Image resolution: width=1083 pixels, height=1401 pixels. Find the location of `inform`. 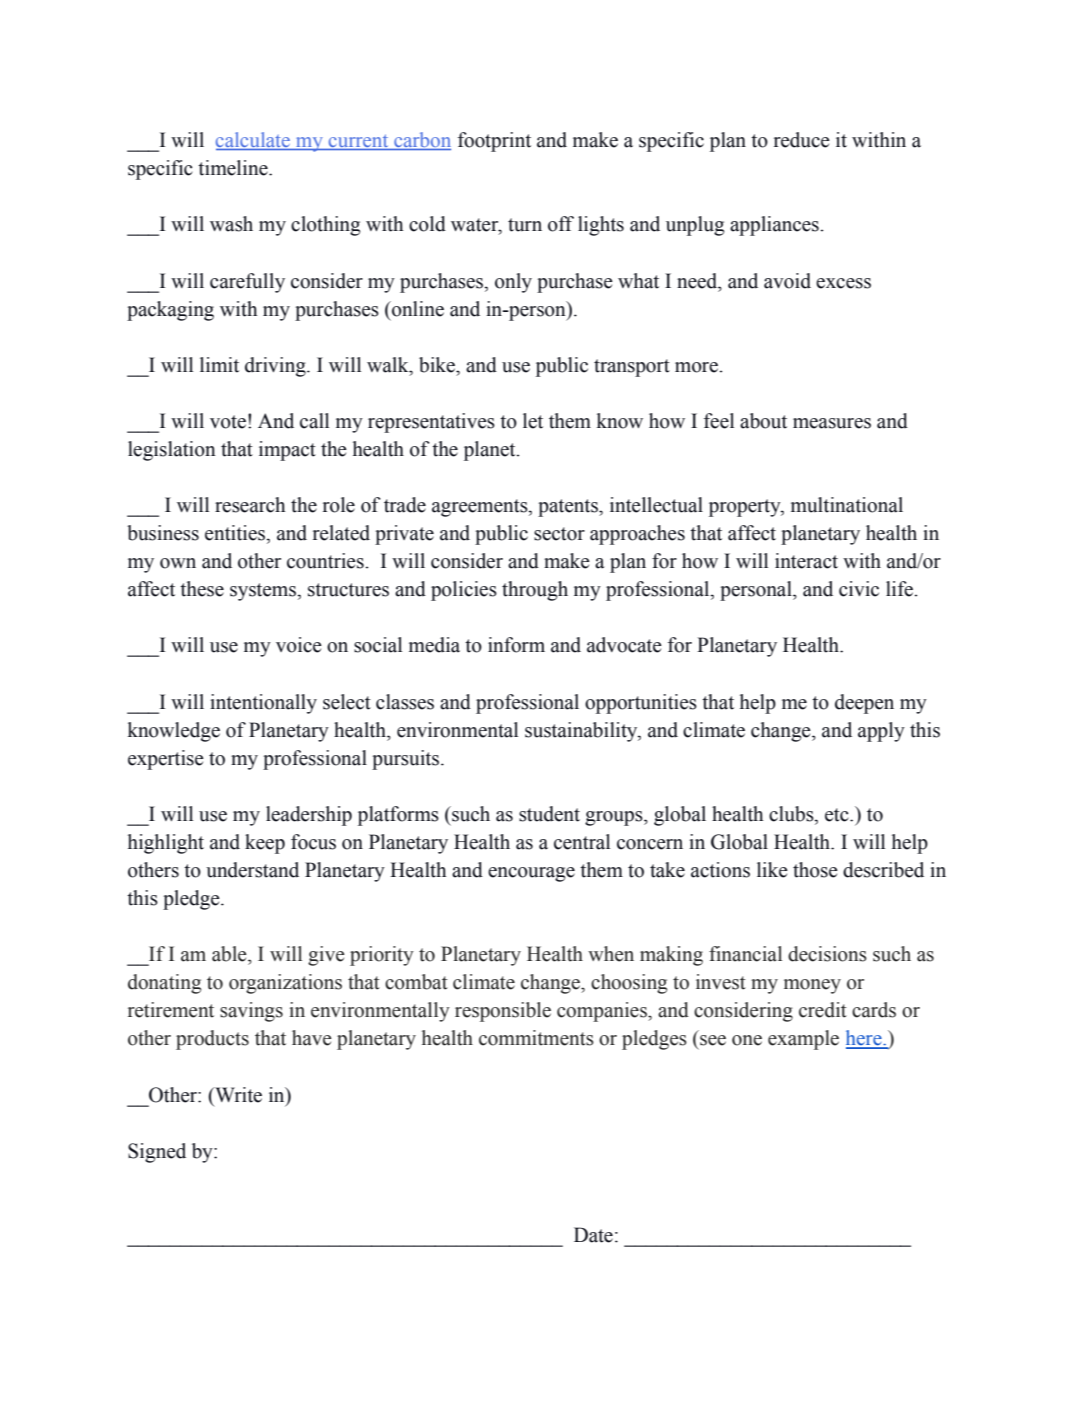

inform is located at coordinates (516, 645).
